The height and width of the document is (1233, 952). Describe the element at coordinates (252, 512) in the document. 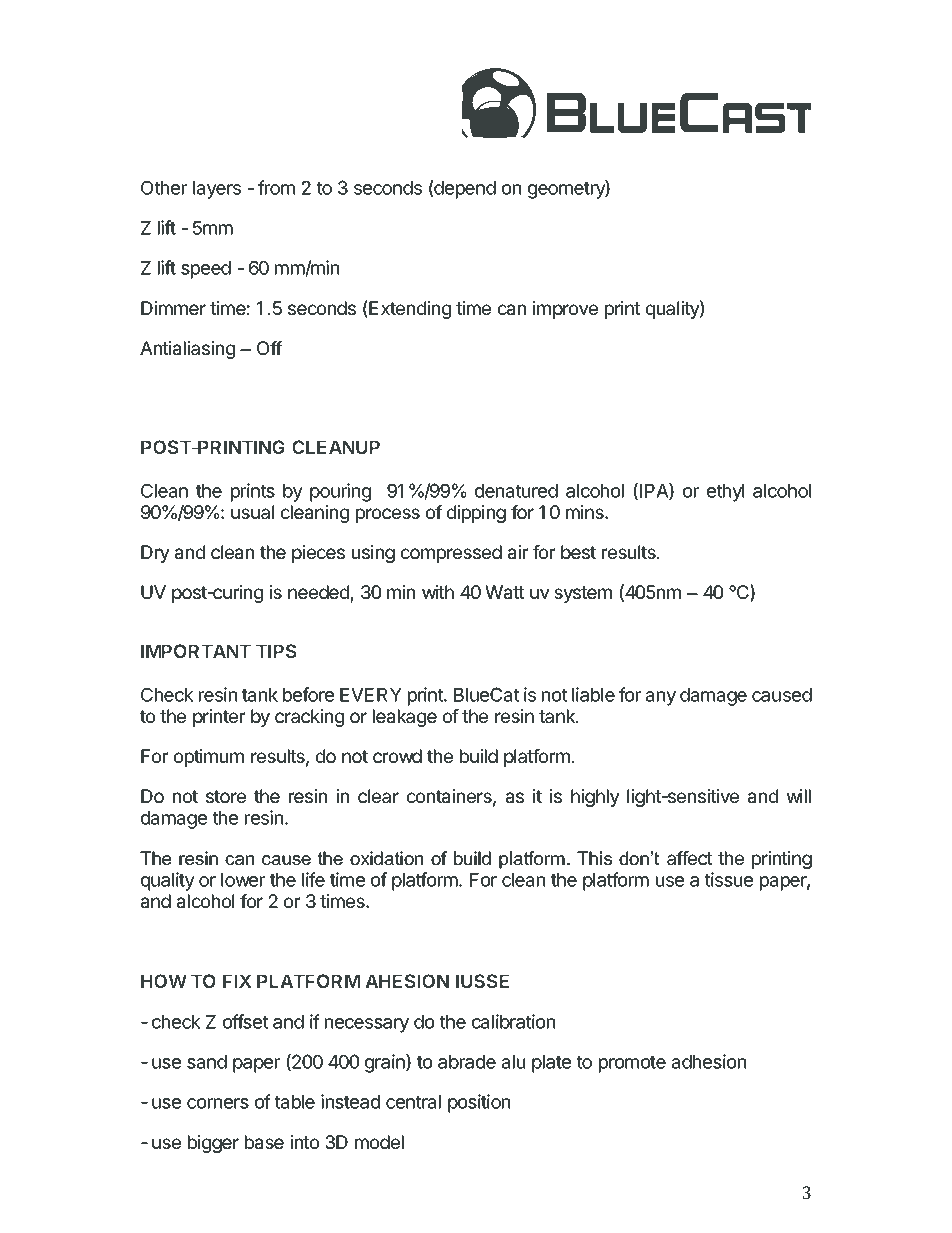

I see `usual` at that location.
